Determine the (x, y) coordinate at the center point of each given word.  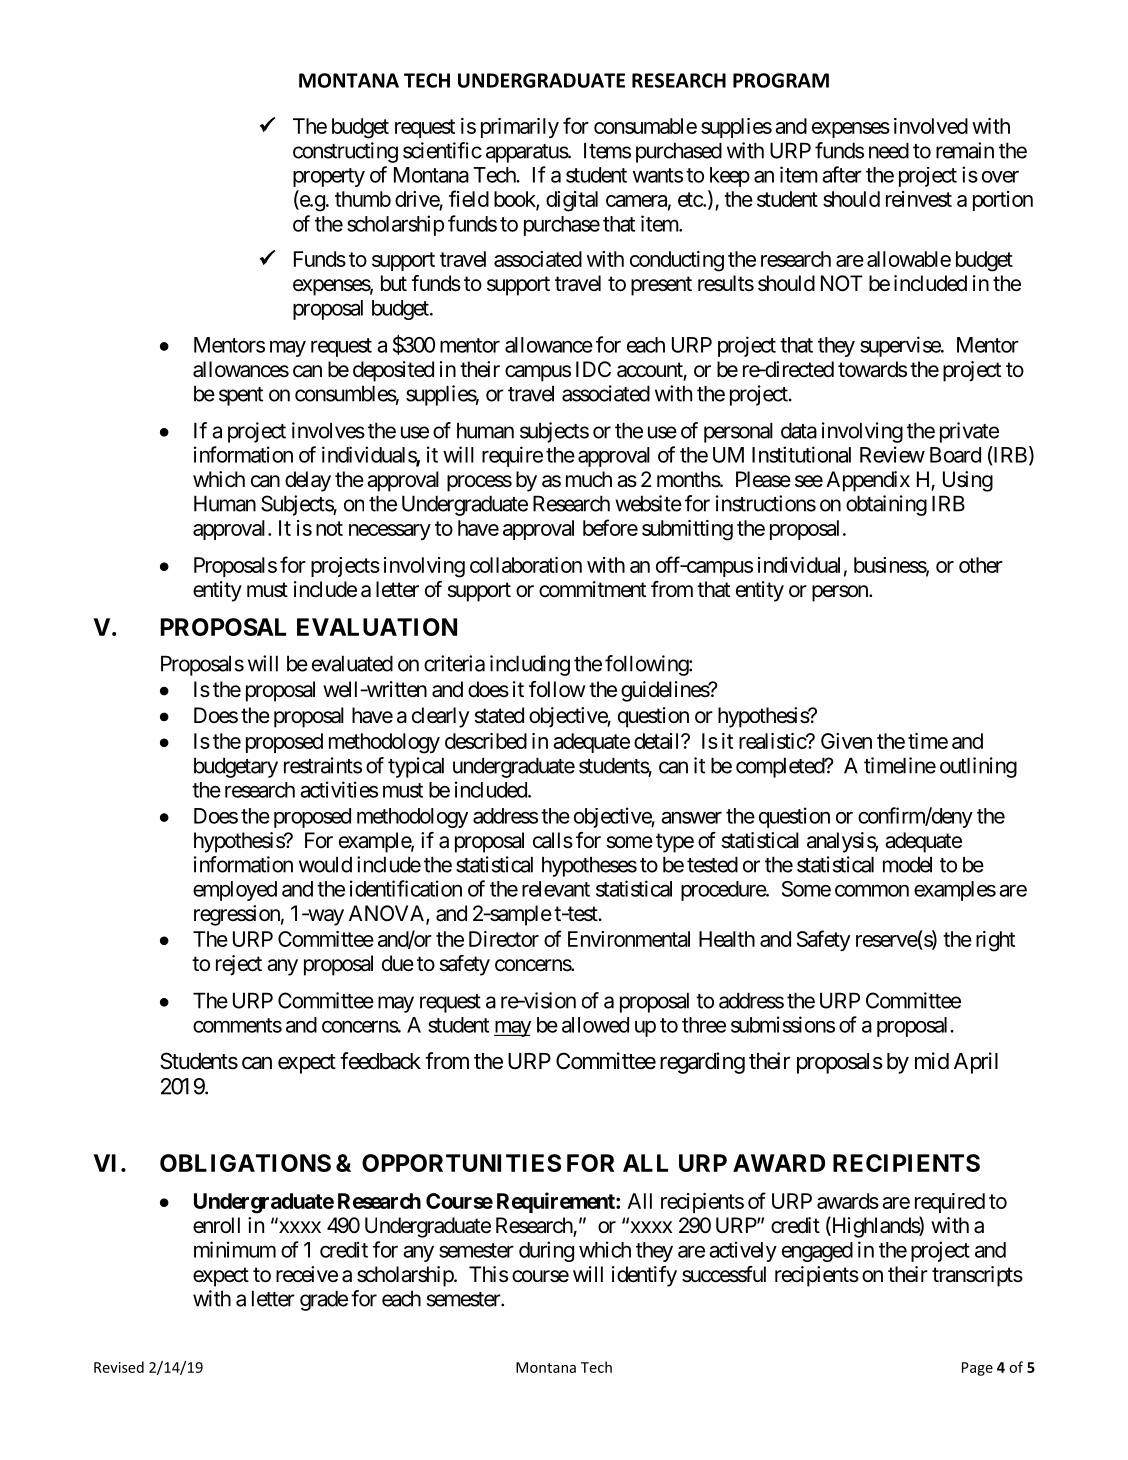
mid (932, 1060)
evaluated (352, 663)
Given (846, 741)
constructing (345, 152)
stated (499, 715)
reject (239, 965)
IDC (593, 369)
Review (892, 454)
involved (931, 126)
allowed (595, 1025)
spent (241, 396)
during (546, 1251)
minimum (235, 1249)
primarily (520, 128)
